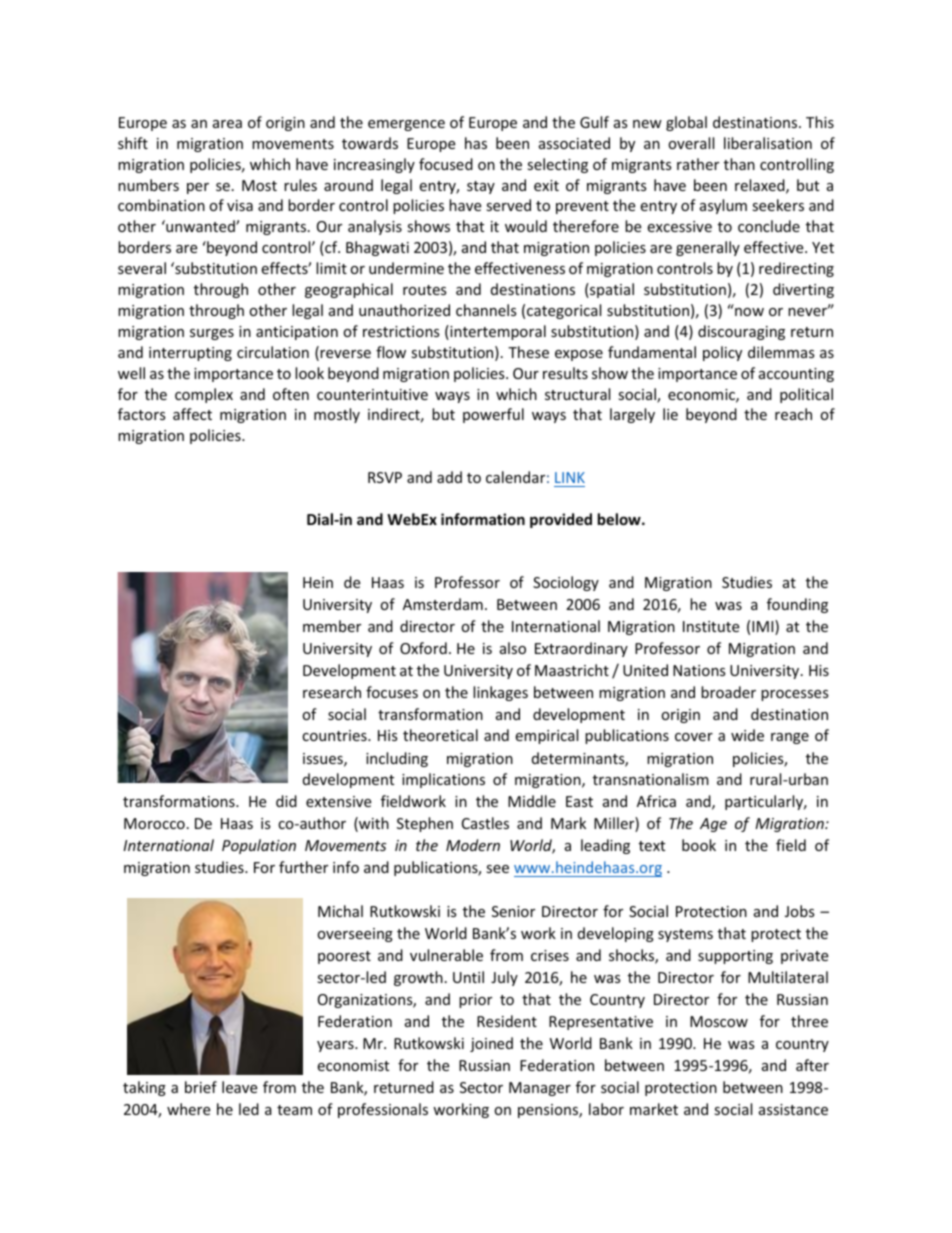 This screenshot has width=952, height=1233. I want to click on has, so click(476, 143).
